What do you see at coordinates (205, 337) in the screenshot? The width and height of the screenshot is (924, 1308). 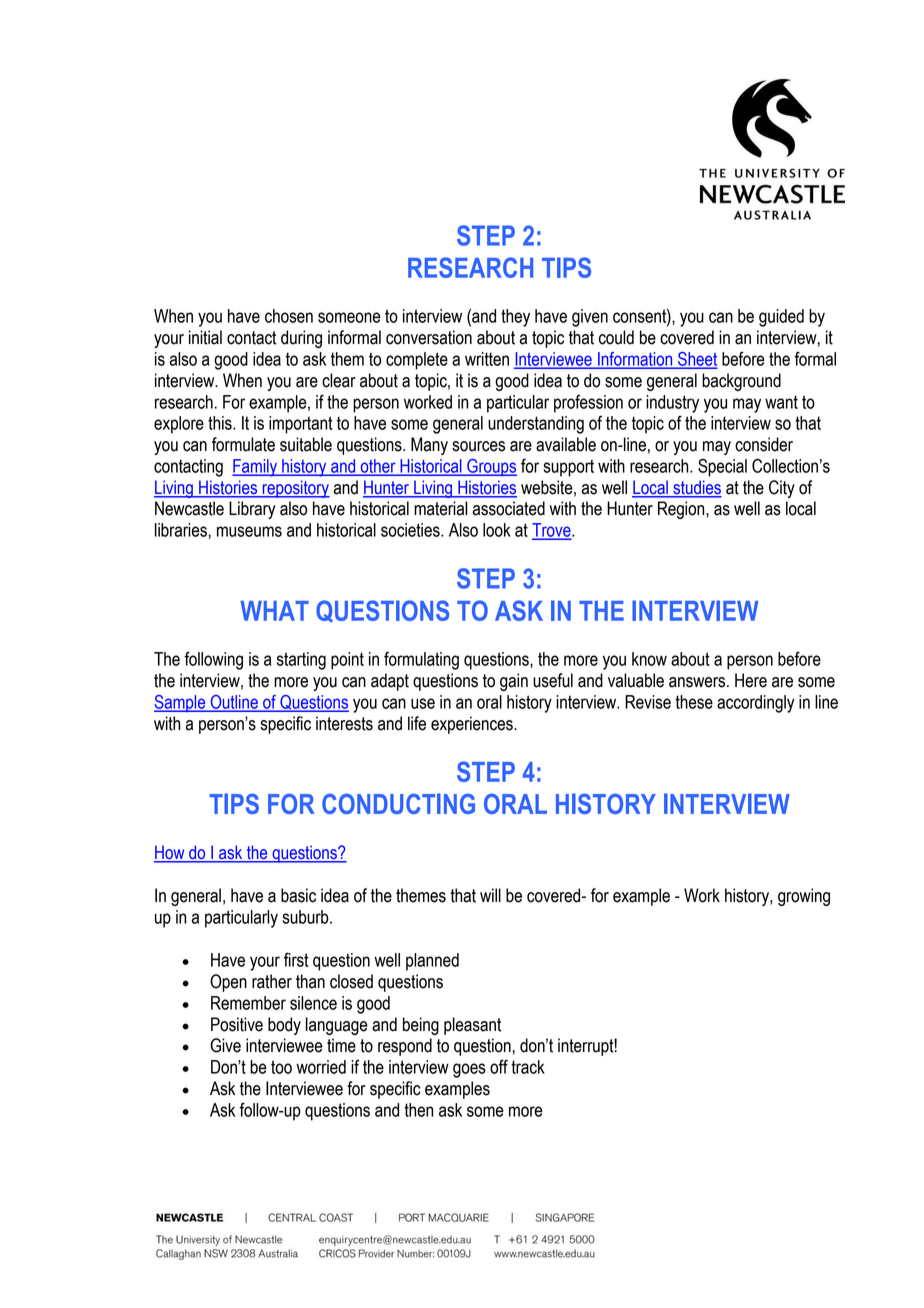 I see `initial` at bounding box center [205, 337].
